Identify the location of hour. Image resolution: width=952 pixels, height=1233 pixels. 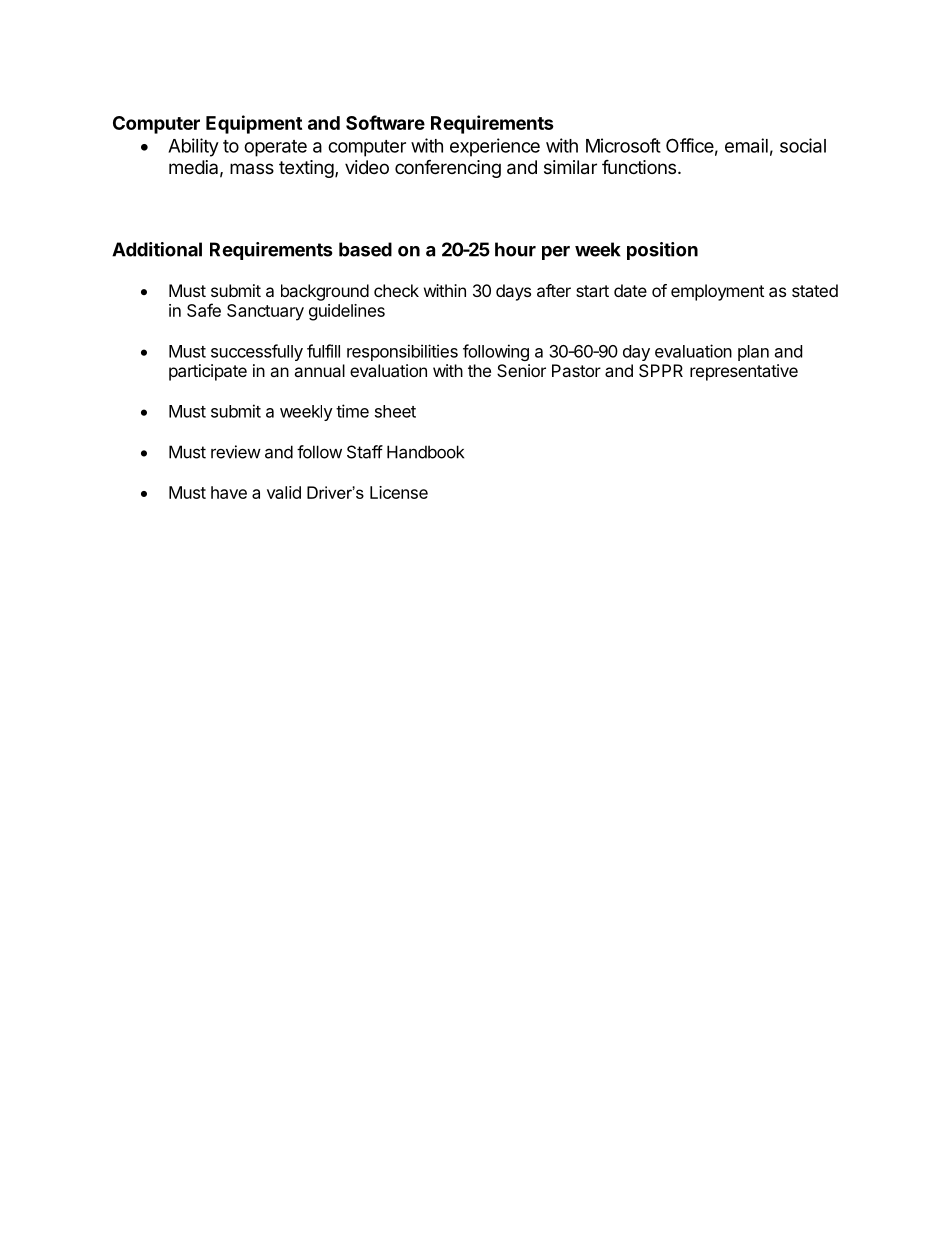
(515, 249).
